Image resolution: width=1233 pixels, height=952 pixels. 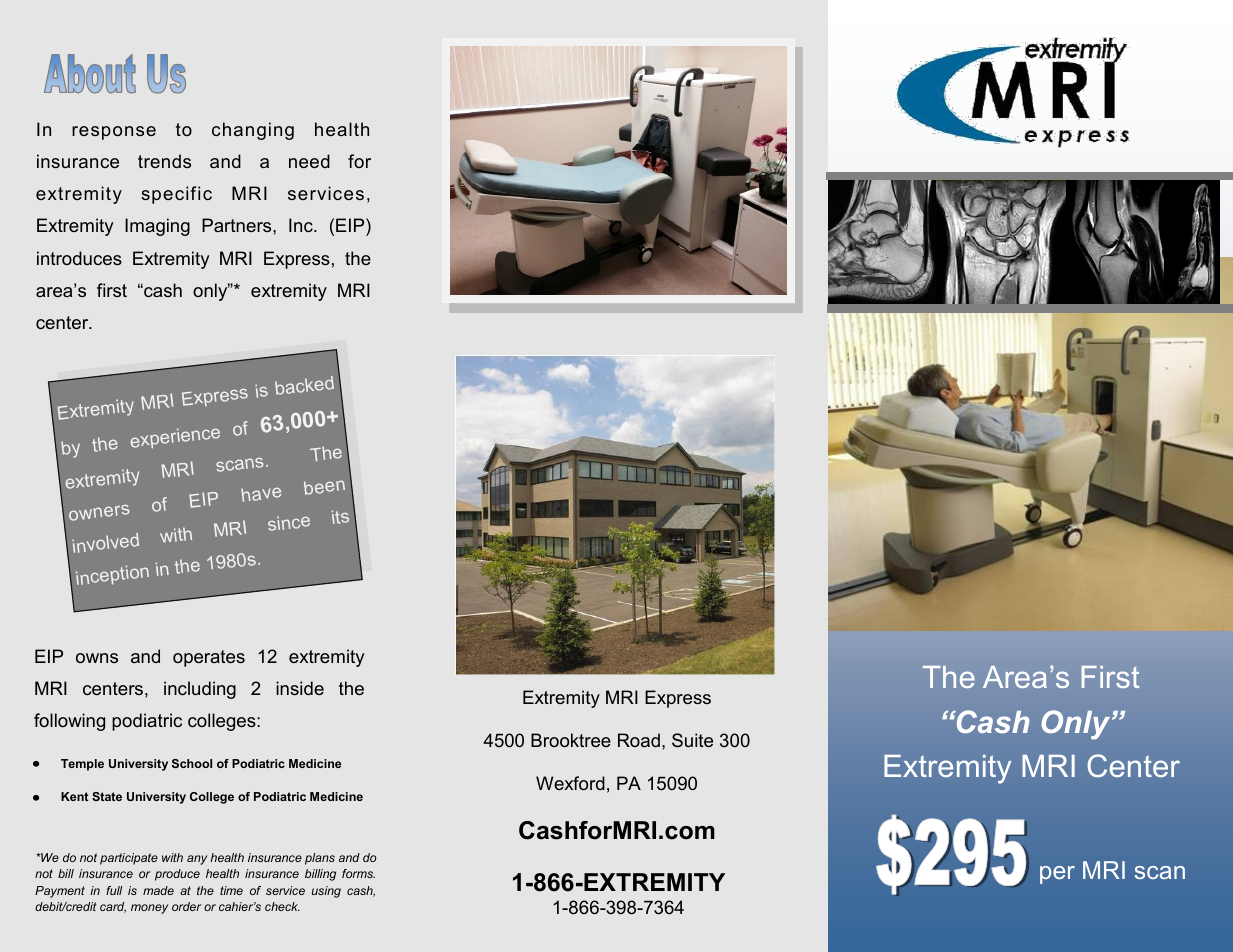 I want to click on full, so click(x=114, y=890).
